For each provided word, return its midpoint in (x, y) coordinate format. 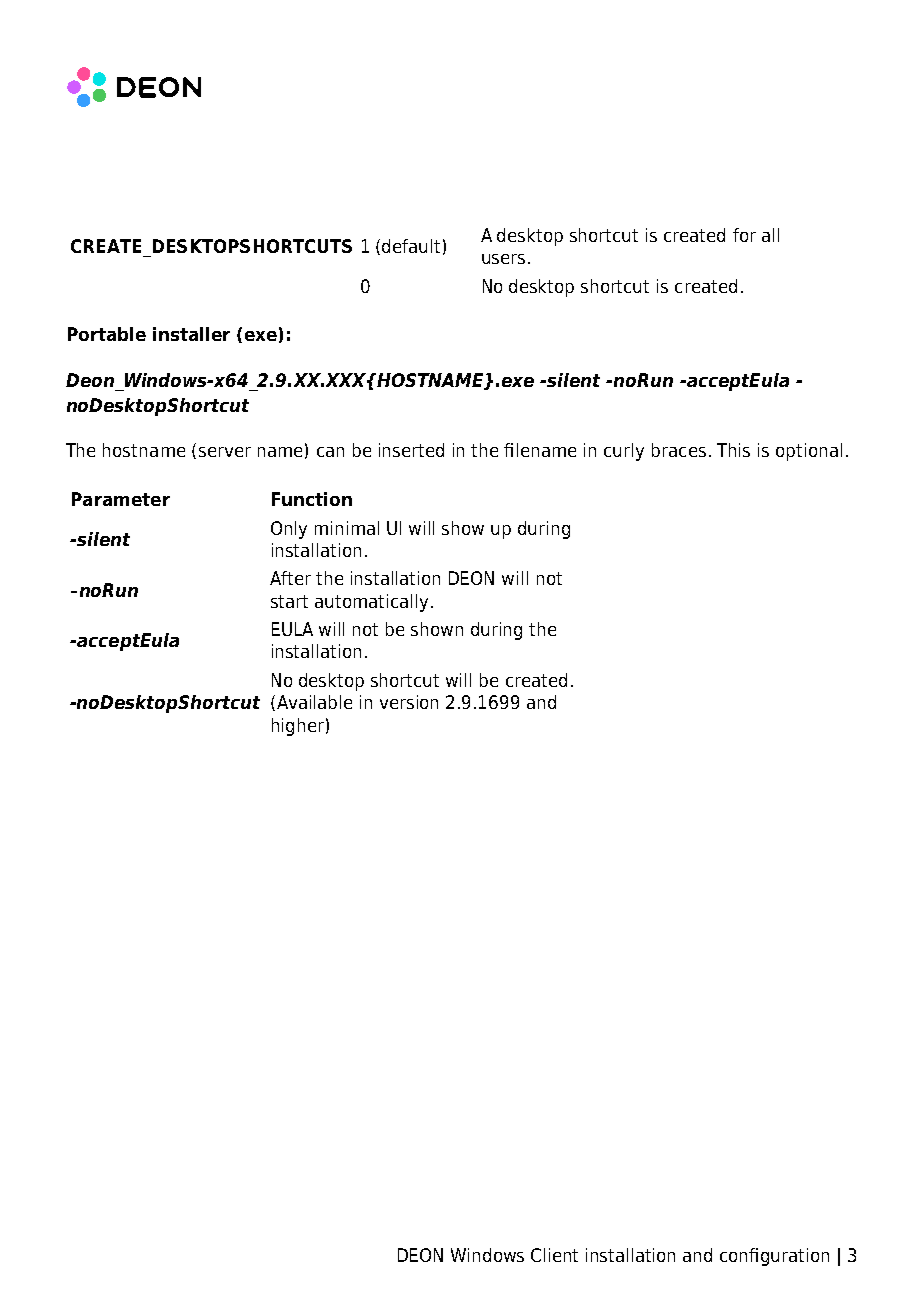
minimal (347, 528)
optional (809, 452)
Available (314, 702)
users (503, 259)
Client (554, 1255)
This (733, 450)
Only (289, 530)
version (409, 702)
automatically (371, 603)
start (289, 601)
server (225, 452)
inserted (411, 450)
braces (679, 450)
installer (191, 334)
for (744, 235)
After (290, 578)
